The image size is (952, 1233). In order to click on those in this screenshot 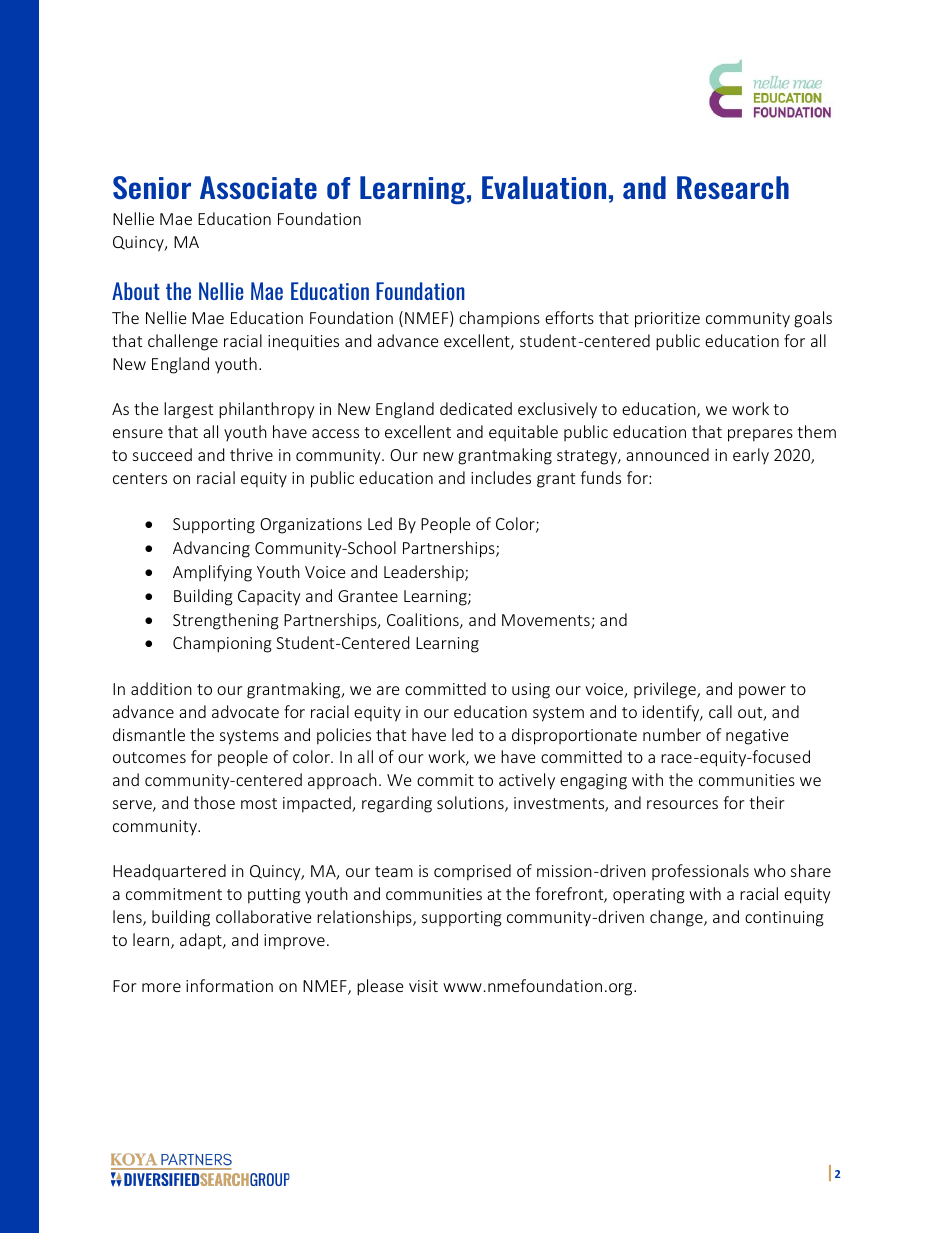, I will do `click(214, 802)`.
